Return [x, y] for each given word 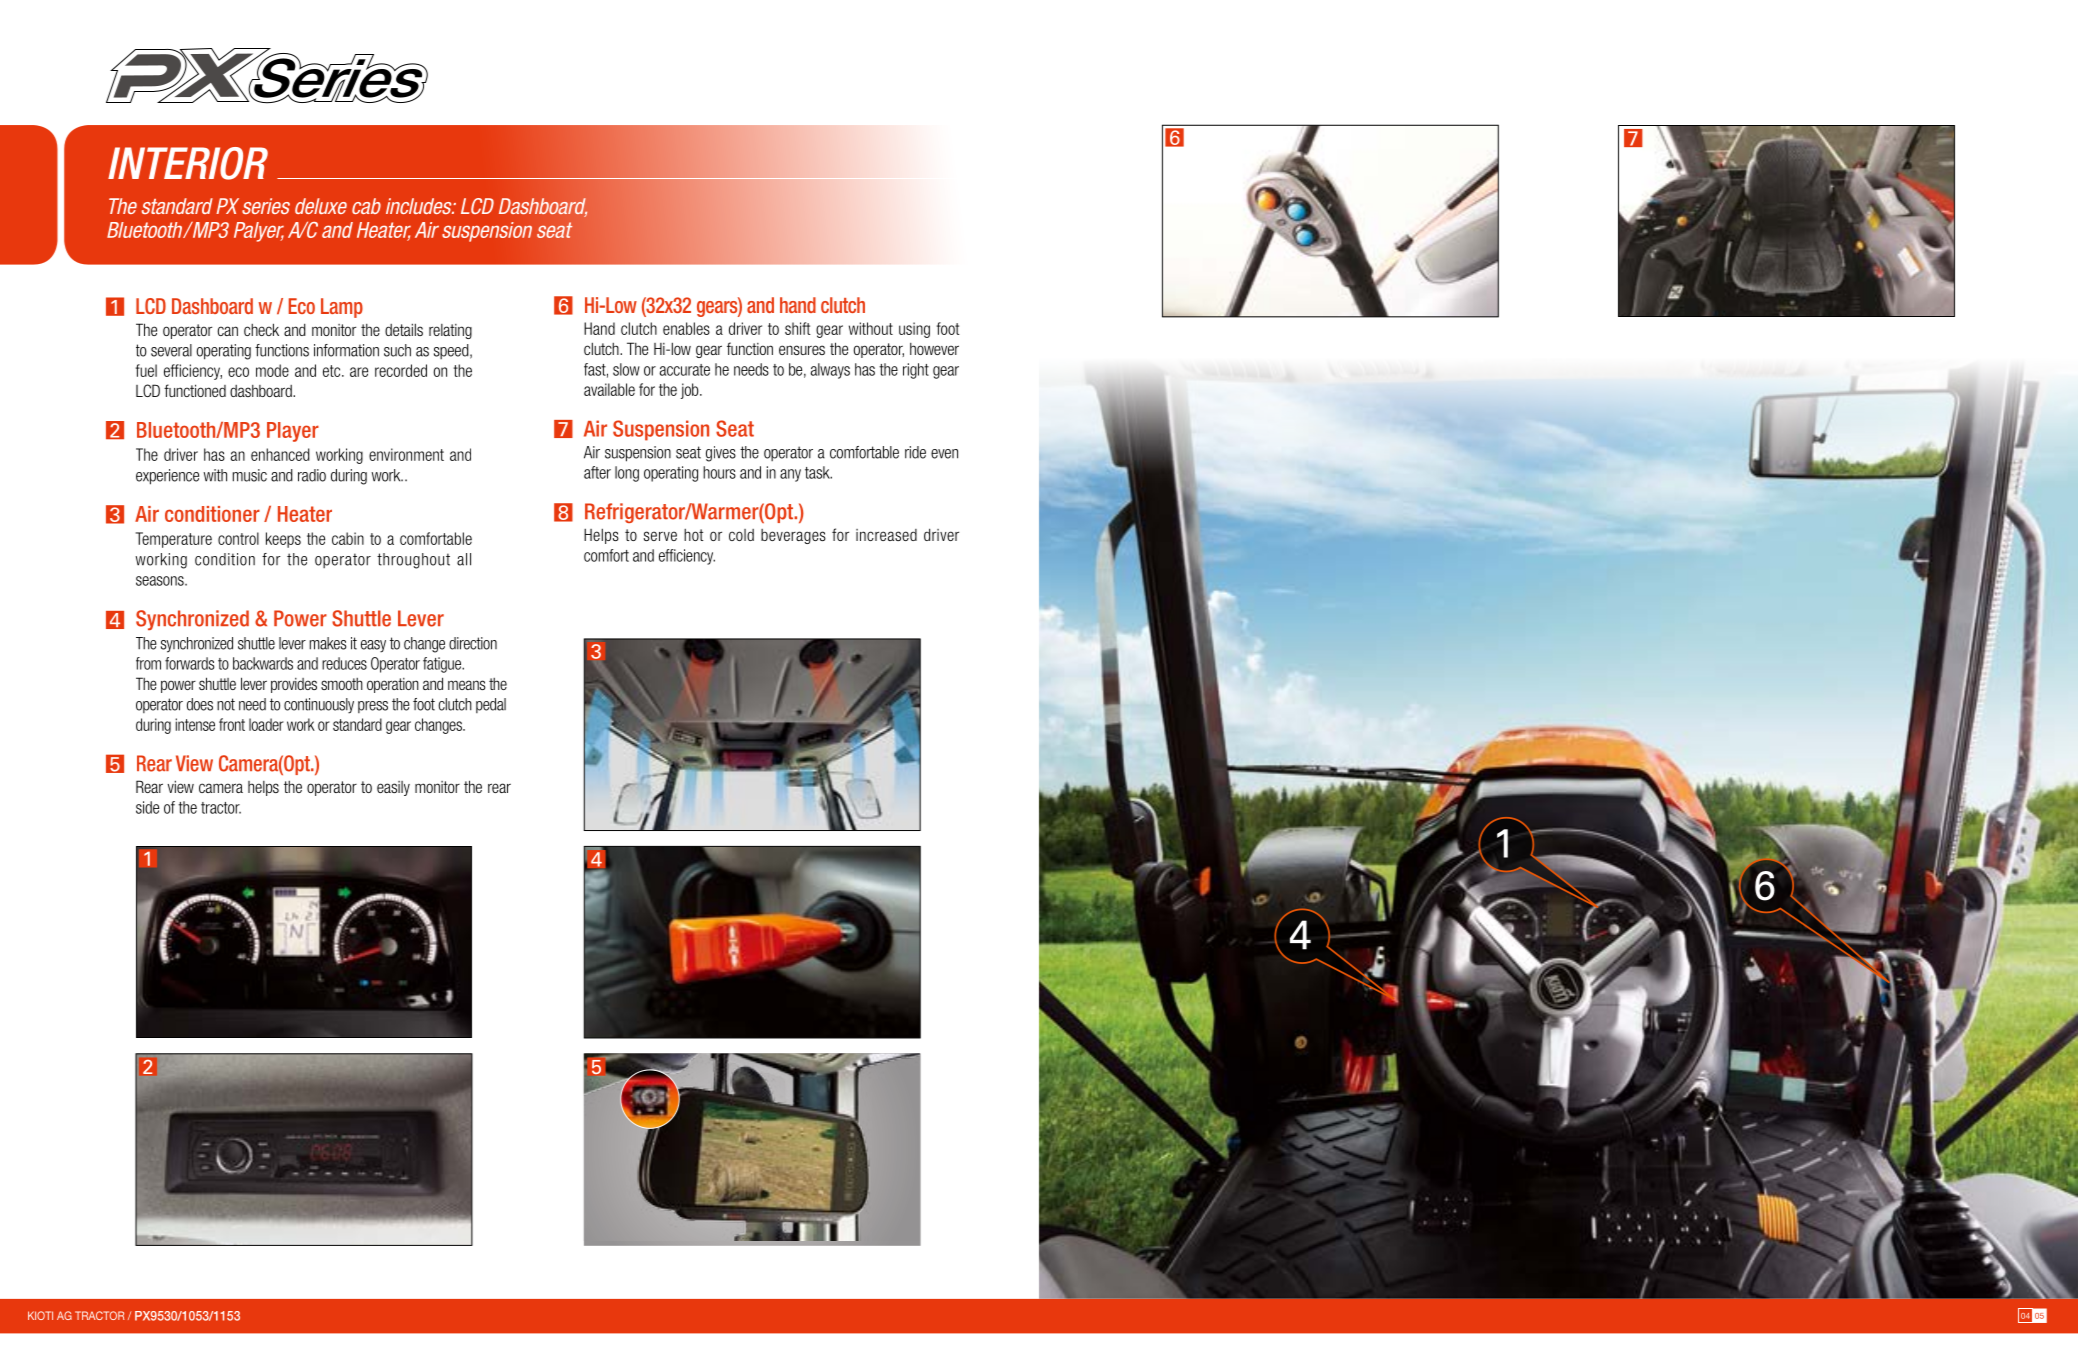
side [147, 807]
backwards [263, 663]
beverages [793, 536]
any [790, 475]
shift [798, 328]
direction [473, 643]
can [227, 331]
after [597, 472]
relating [450, 331]
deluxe [321, 206]
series [266, 206]
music [250, 475]
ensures [802, 350]
